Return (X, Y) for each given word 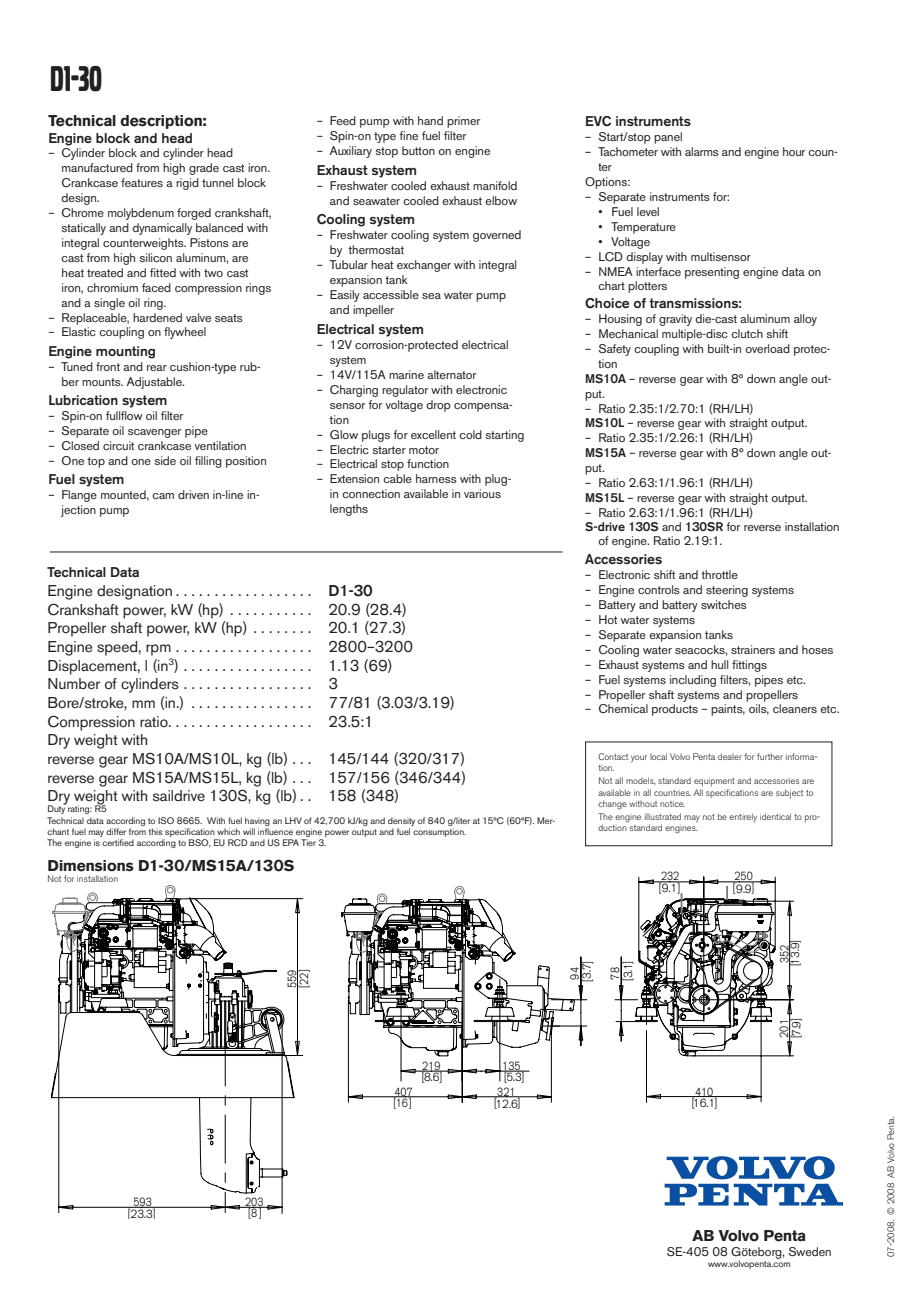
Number (74, 684)
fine (408, 135)
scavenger (154, 433)
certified (118, 842)
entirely (743, 817)
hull (719, 664)
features (142, 182)
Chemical (623, 708)
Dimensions (91, 866)
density (401, 821)
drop (438, 406)
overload (767, 348)
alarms (702, 151)
